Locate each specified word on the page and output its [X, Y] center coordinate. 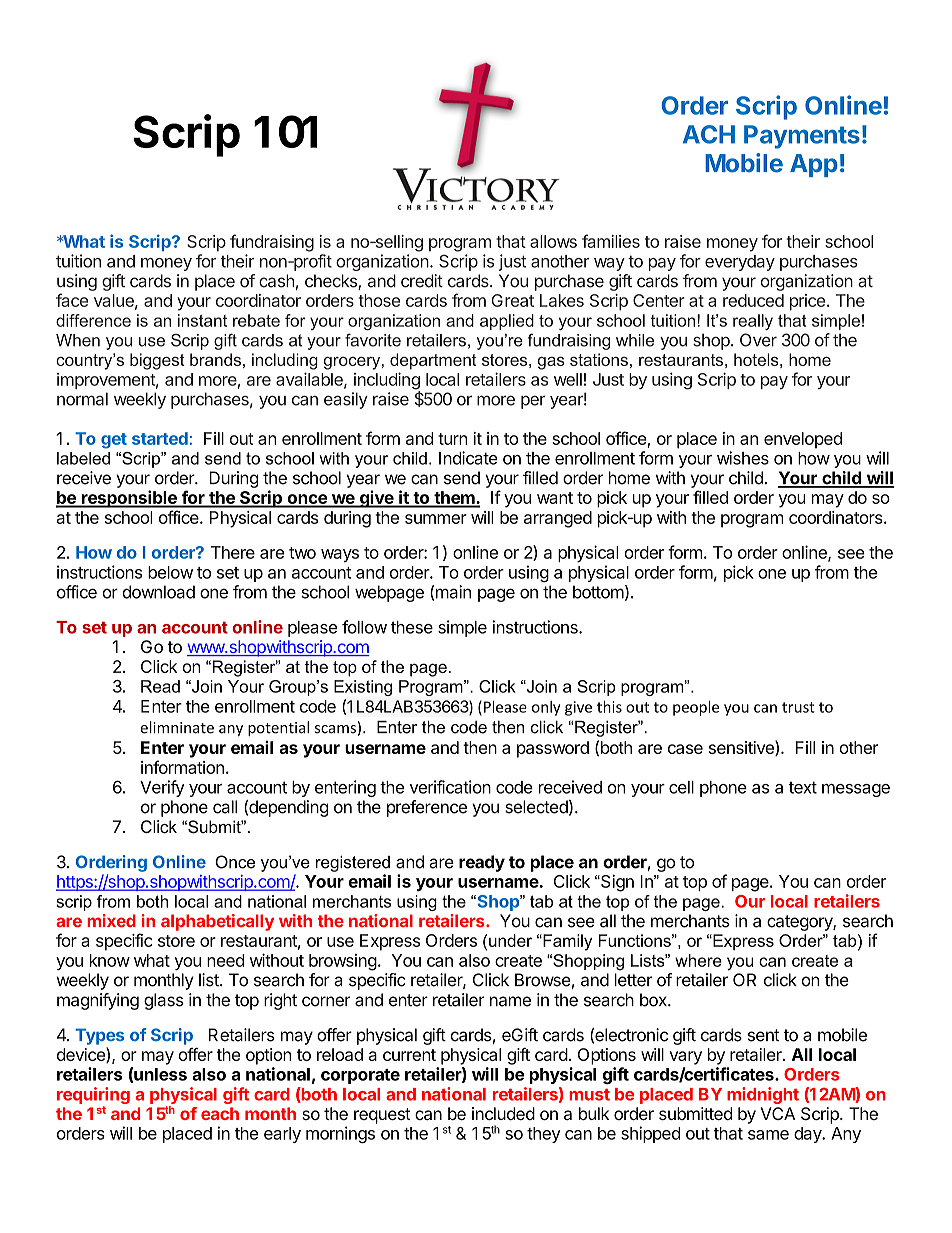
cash [276, 281]
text [802, 787]
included [503, 1113]
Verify [162, 788]
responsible [129, 499]
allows [553, 241]
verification [450, 787]
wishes [743, 458]
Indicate [468, 458]
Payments [802, 137]
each [220, 1113]
